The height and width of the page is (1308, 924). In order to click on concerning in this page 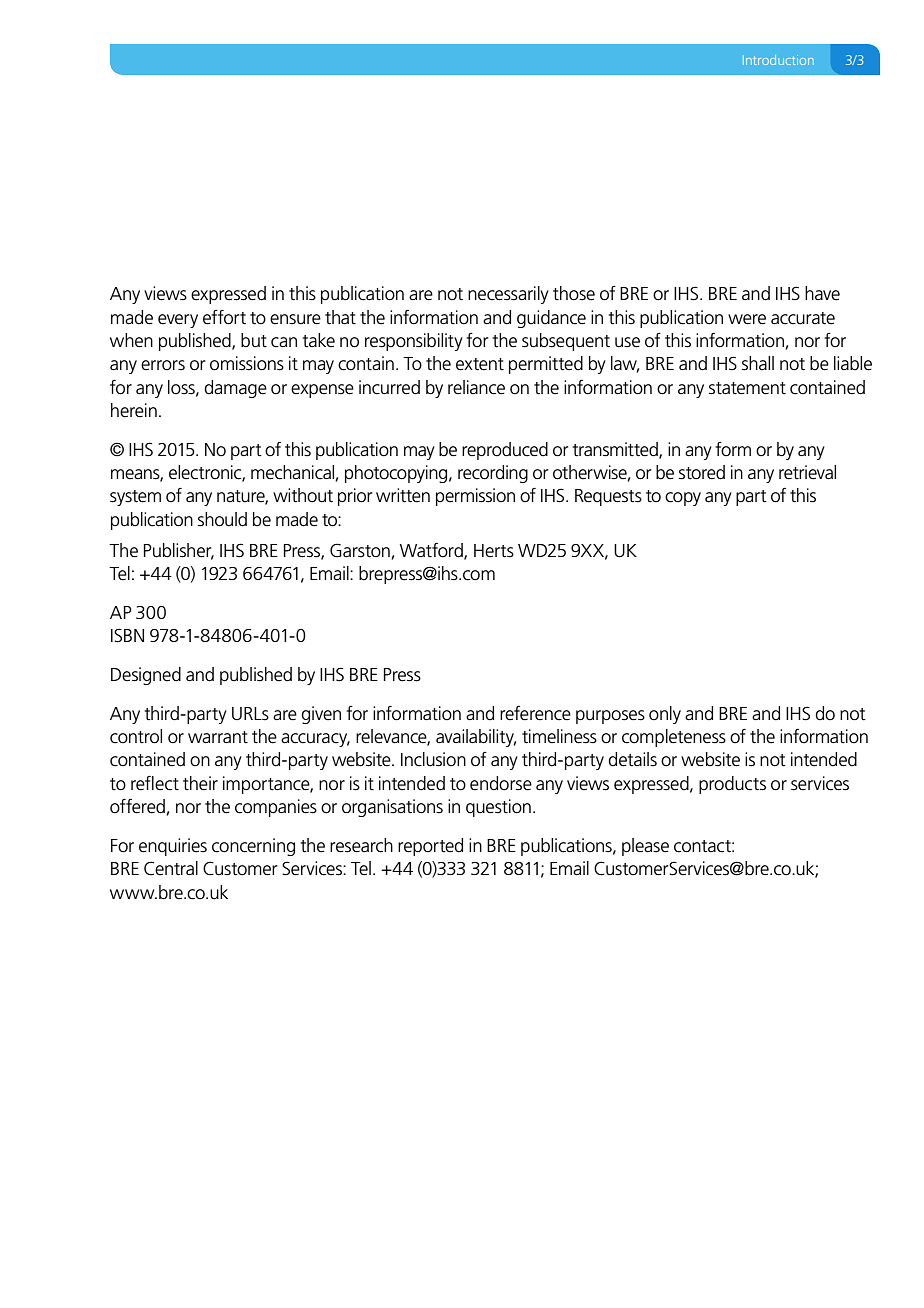, I will do `click(253, 847)`.
